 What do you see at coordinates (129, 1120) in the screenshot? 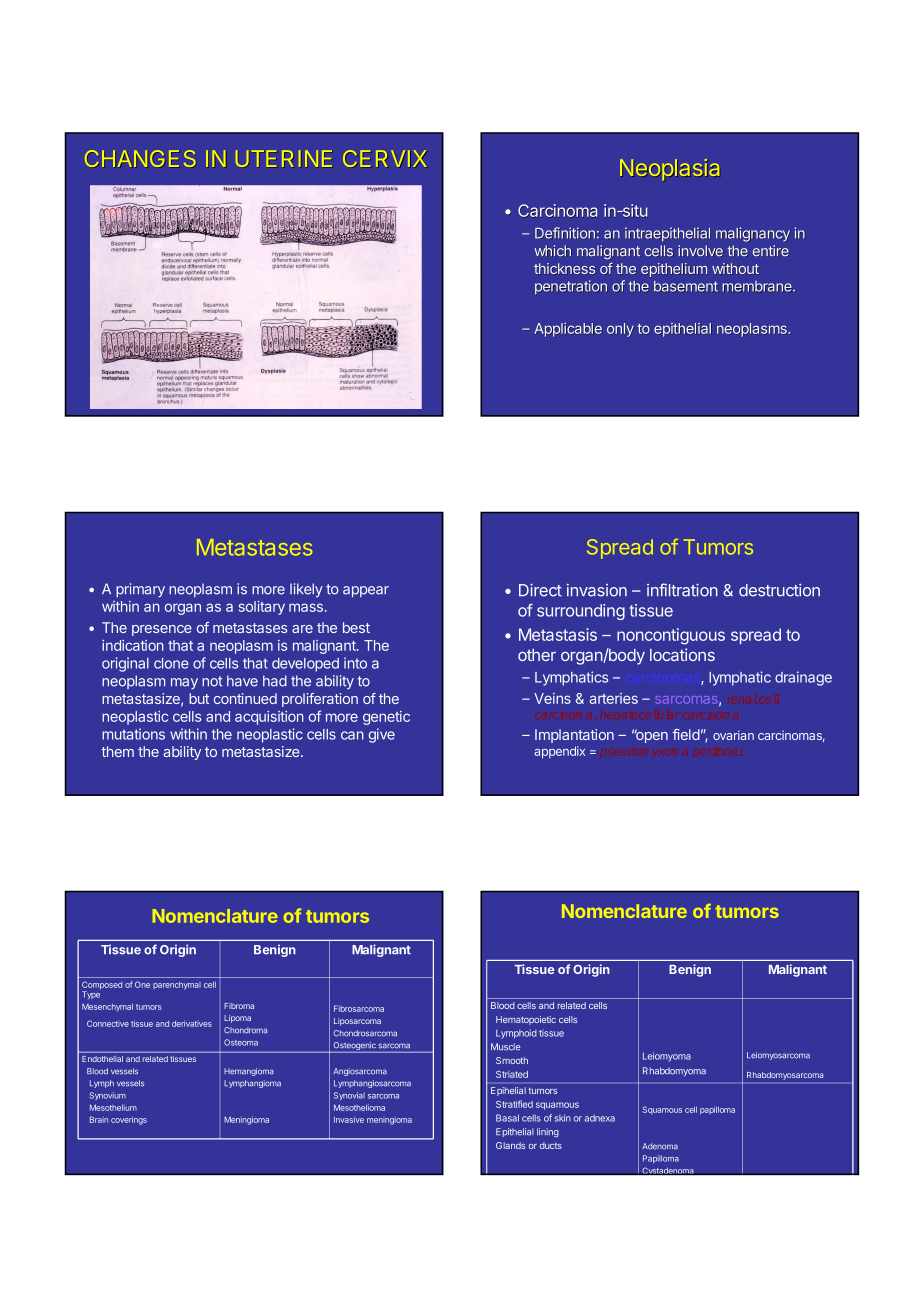
I see `coverings` at bounding box center [129, 1120].
